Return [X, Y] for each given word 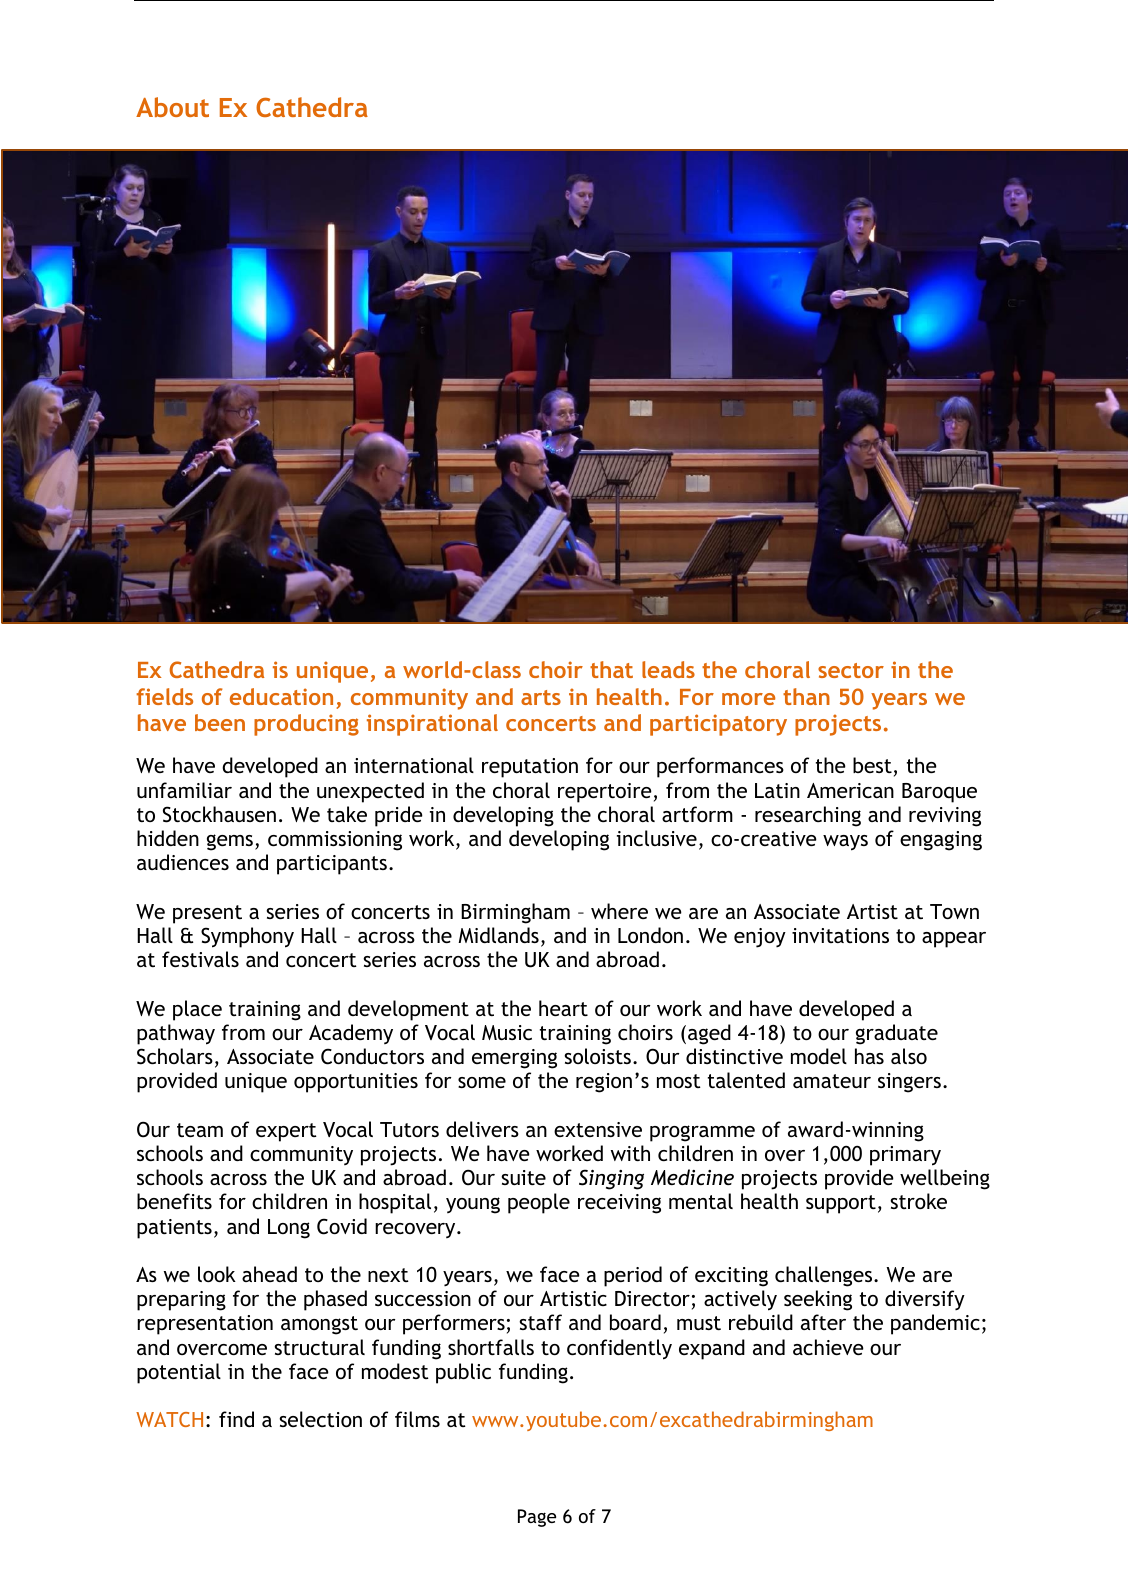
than [806, 696]
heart [563, 1008]
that [611, 669]
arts [541, 697]
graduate [897, 1034]
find [236, 1419]
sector [851, 670]
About [172, 107]
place [197, 1010]
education [281, 696]
